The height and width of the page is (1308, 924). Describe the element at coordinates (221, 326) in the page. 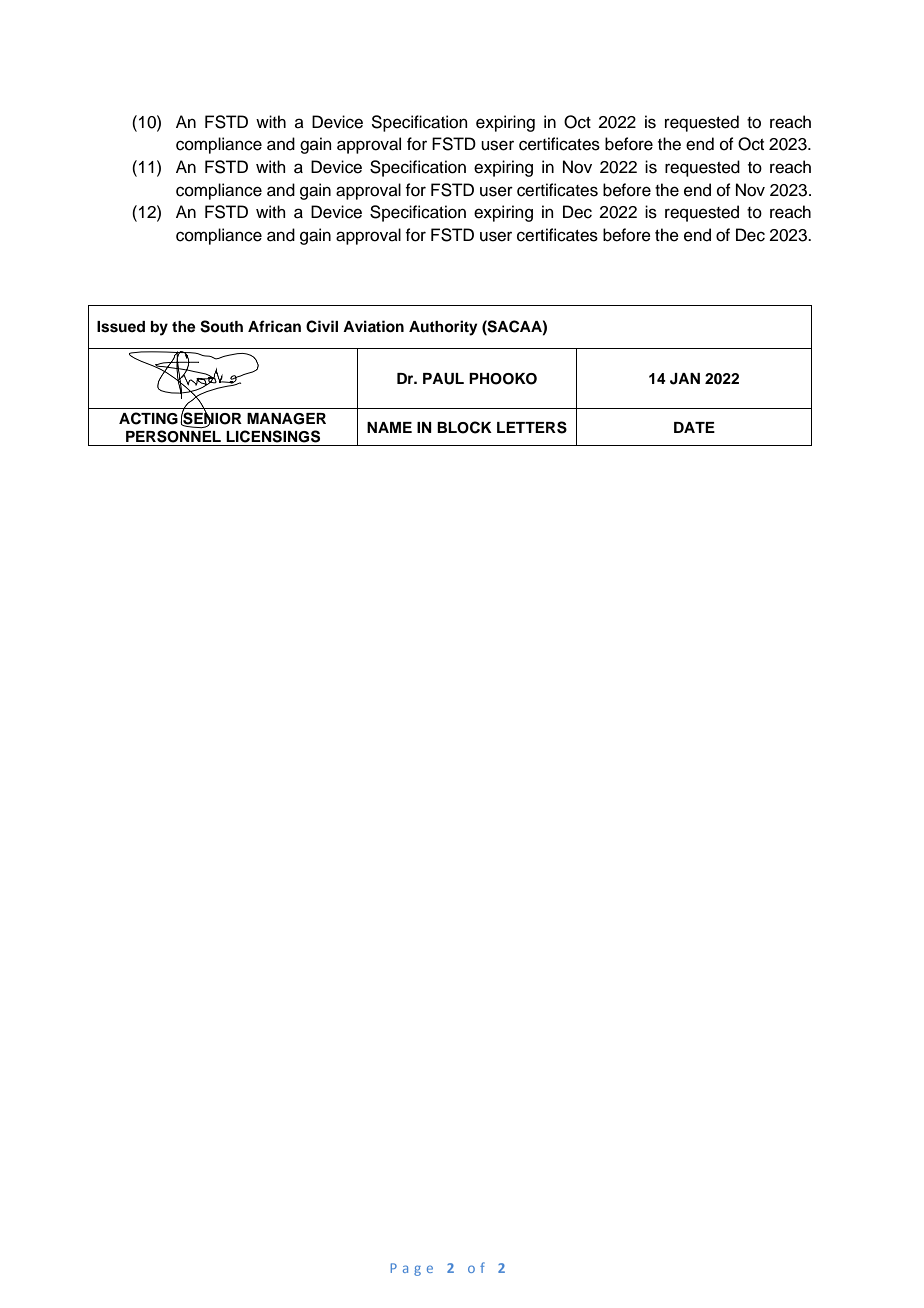

I see `South` at that location.
